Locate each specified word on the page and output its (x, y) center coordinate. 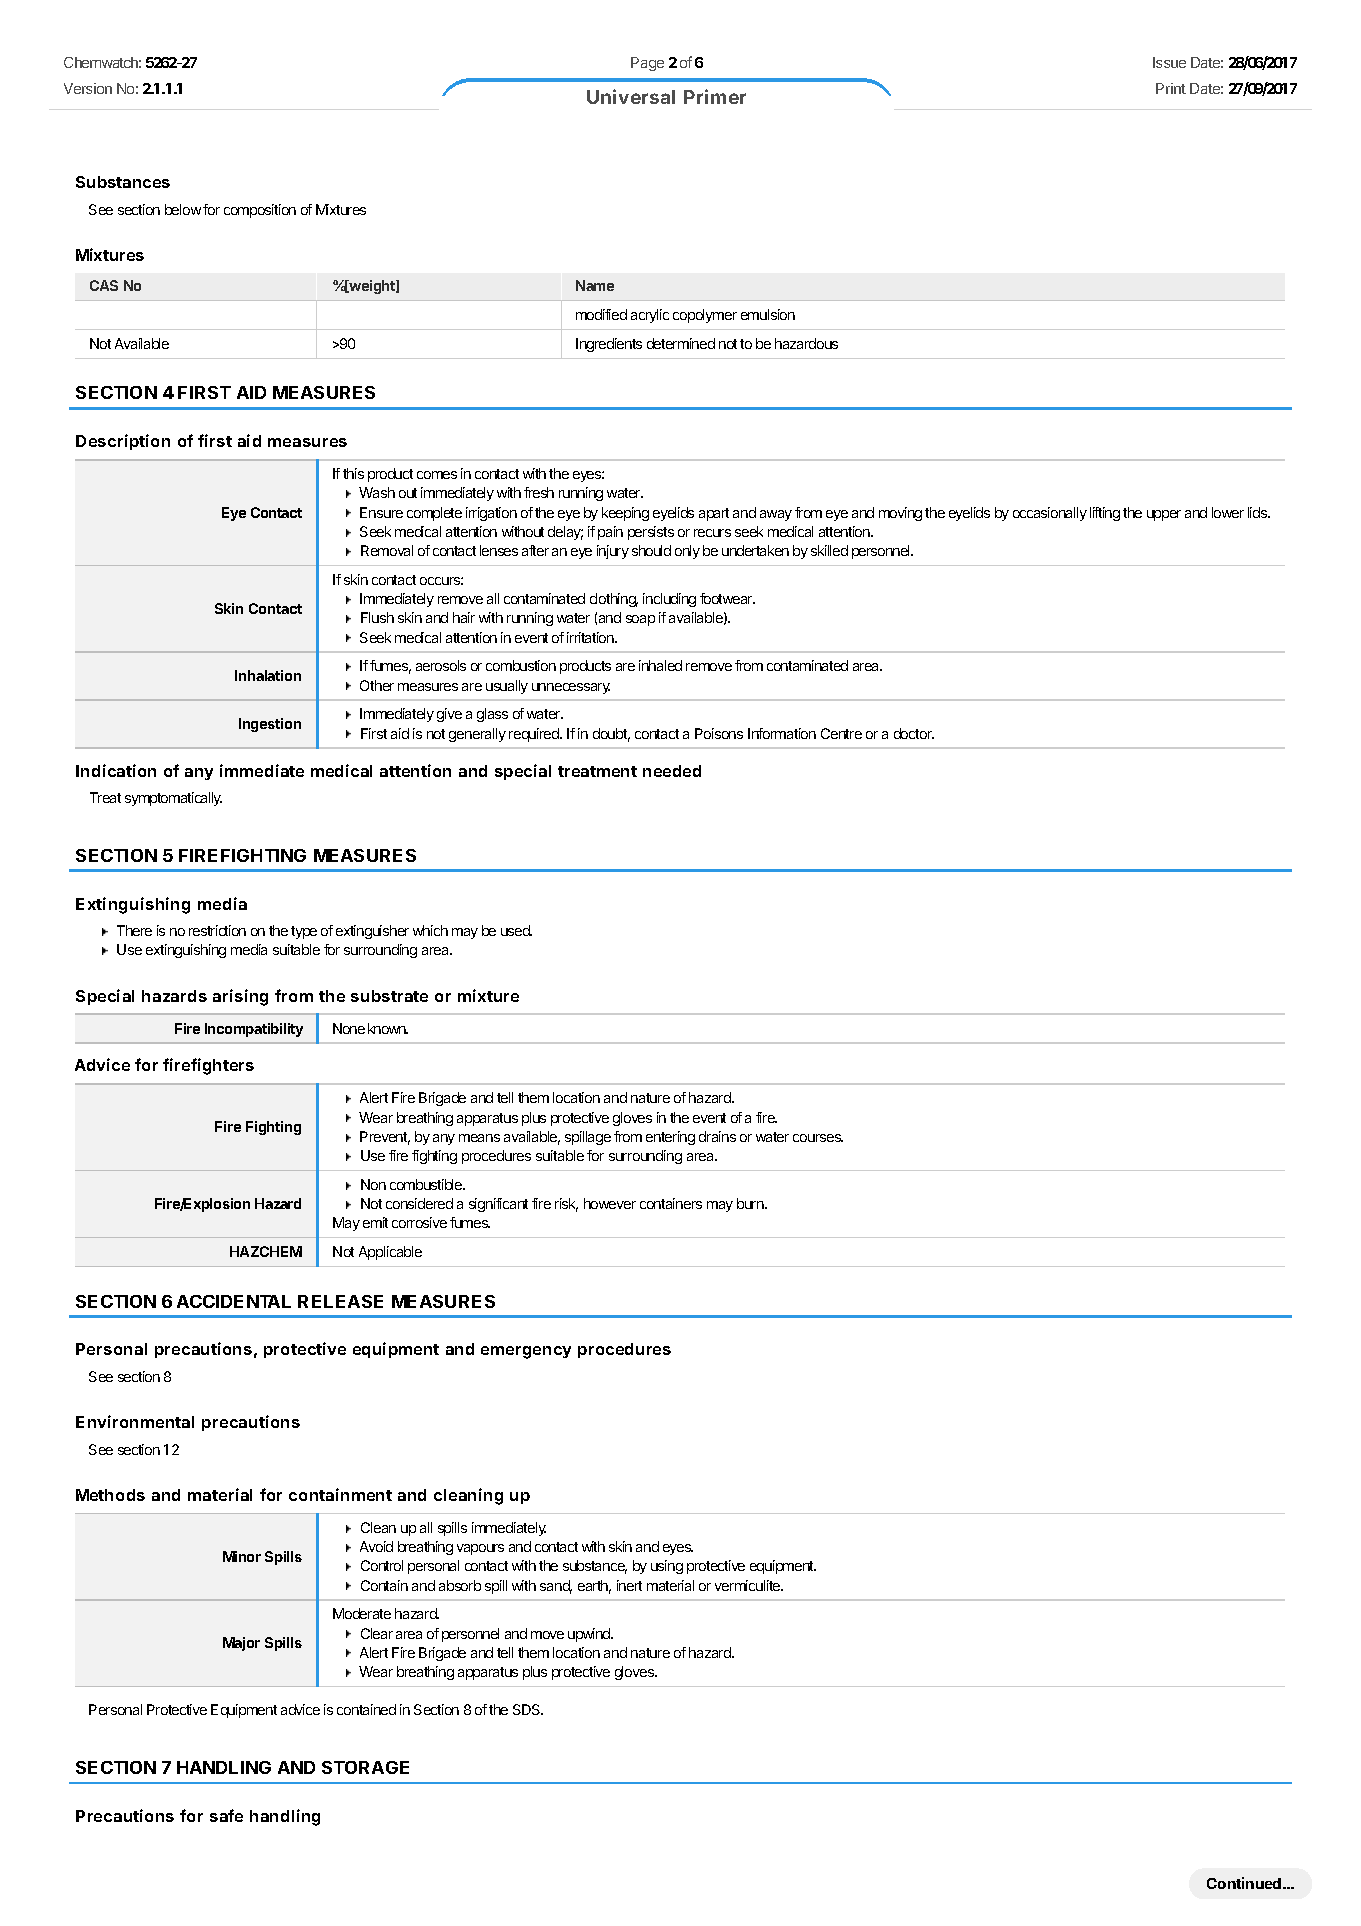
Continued (1245, 1883)
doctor (914, 733)
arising (240, 997)
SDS (528, 1709)
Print (1171, 88)
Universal (631, 96)
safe (226, 1815)
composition (260, 211)
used (516, 930)
